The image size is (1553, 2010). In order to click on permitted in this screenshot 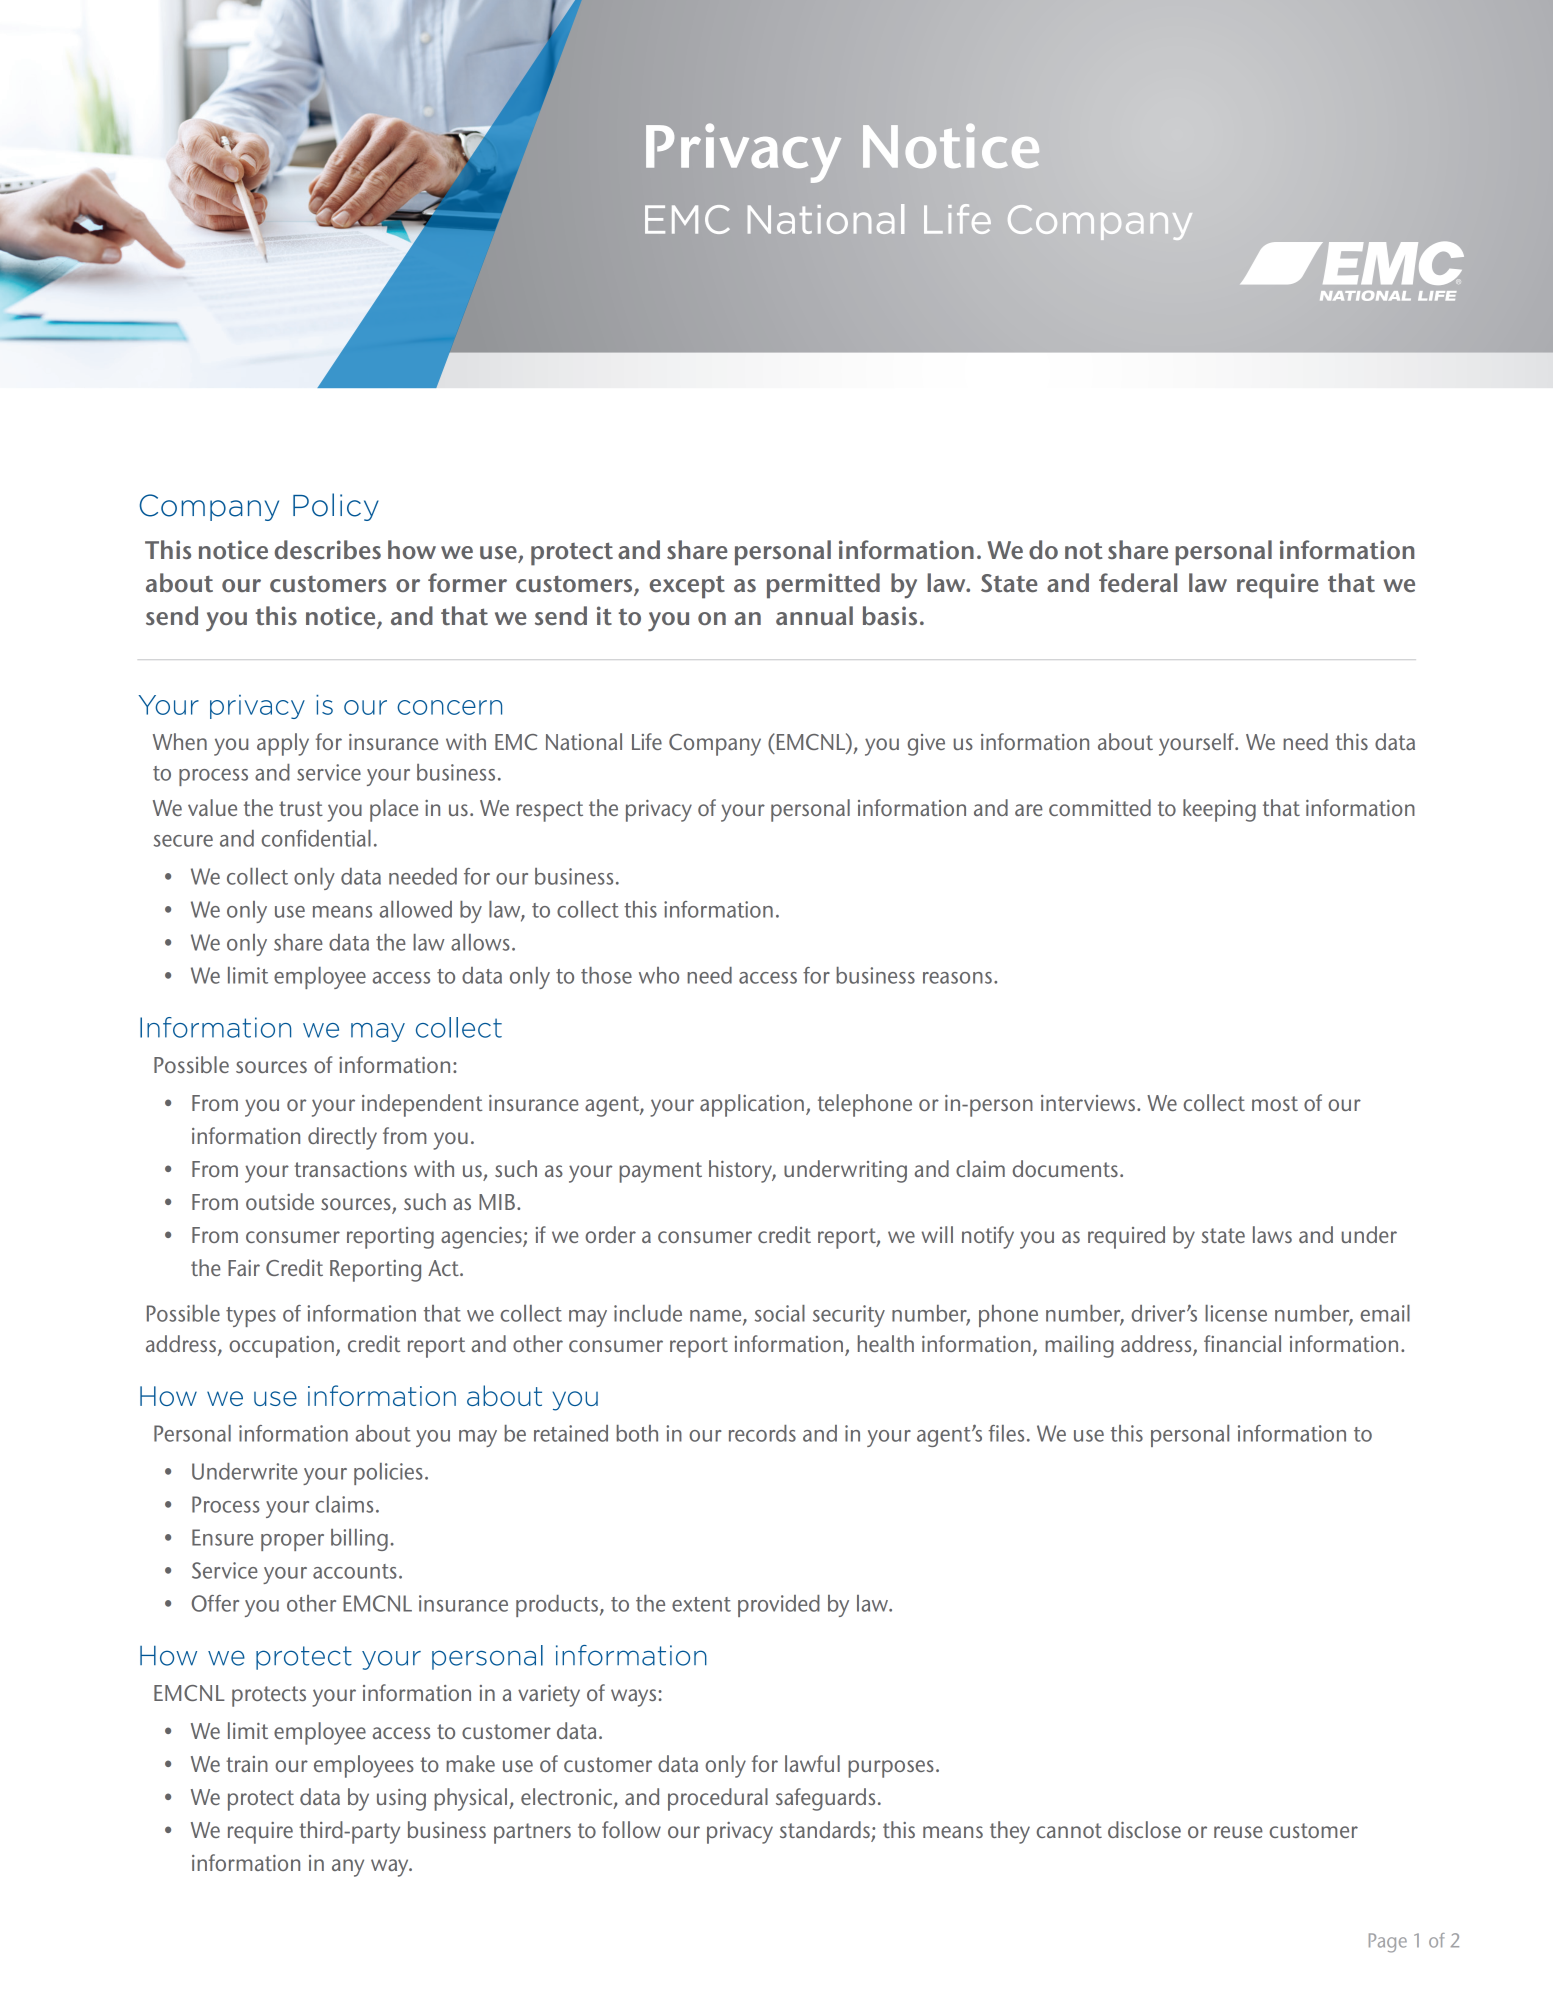, I will do `click(823, 586)`.
